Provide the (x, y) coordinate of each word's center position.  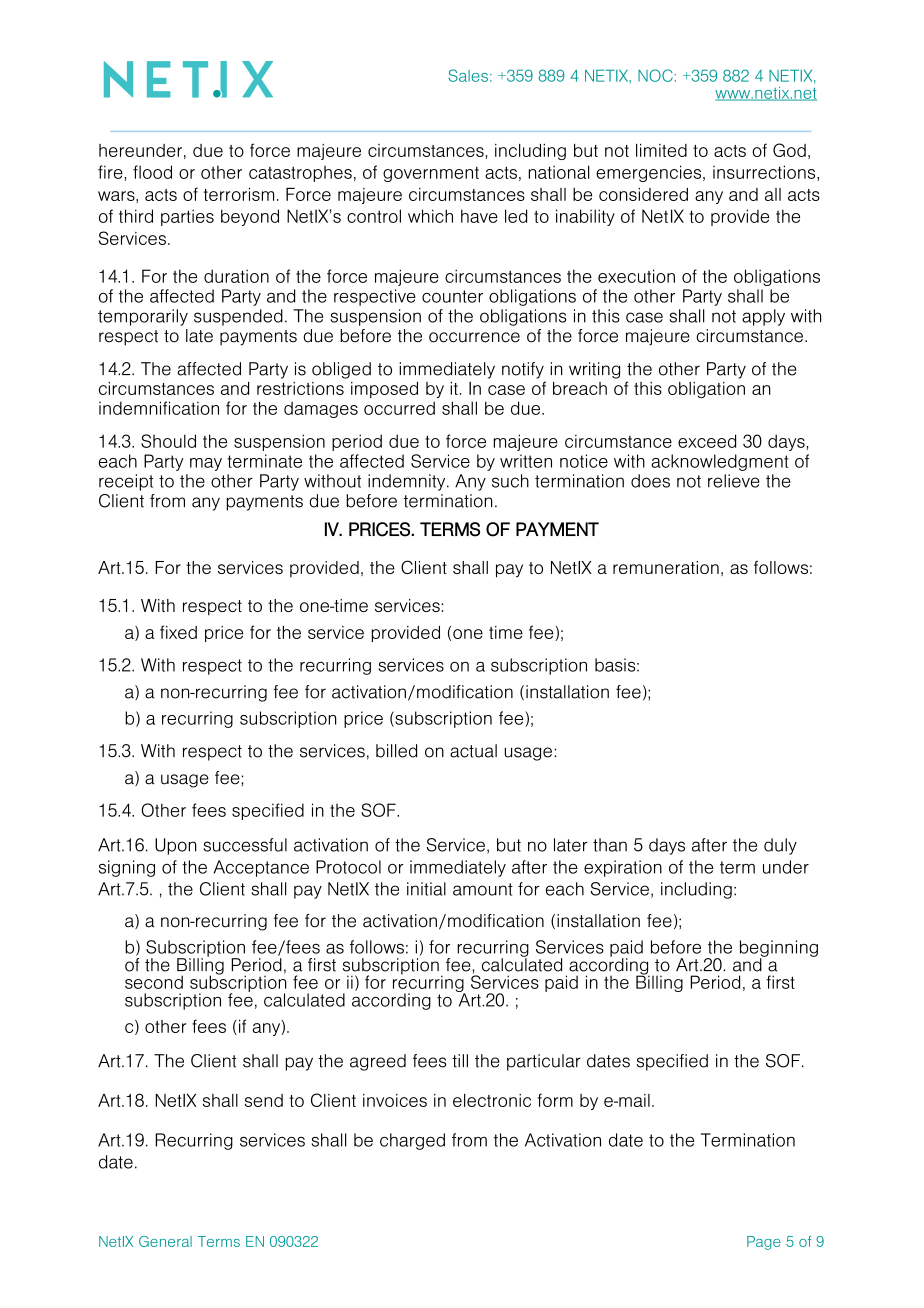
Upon (176, 846)
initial (426, 889)
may (206, 464)
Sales (468, 75)
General (165, 1241)
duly (780, 846)
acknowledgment (720, 462)
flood (152, 172)
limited (661, 150)
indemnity (408, 482)
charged (412, 1141)
